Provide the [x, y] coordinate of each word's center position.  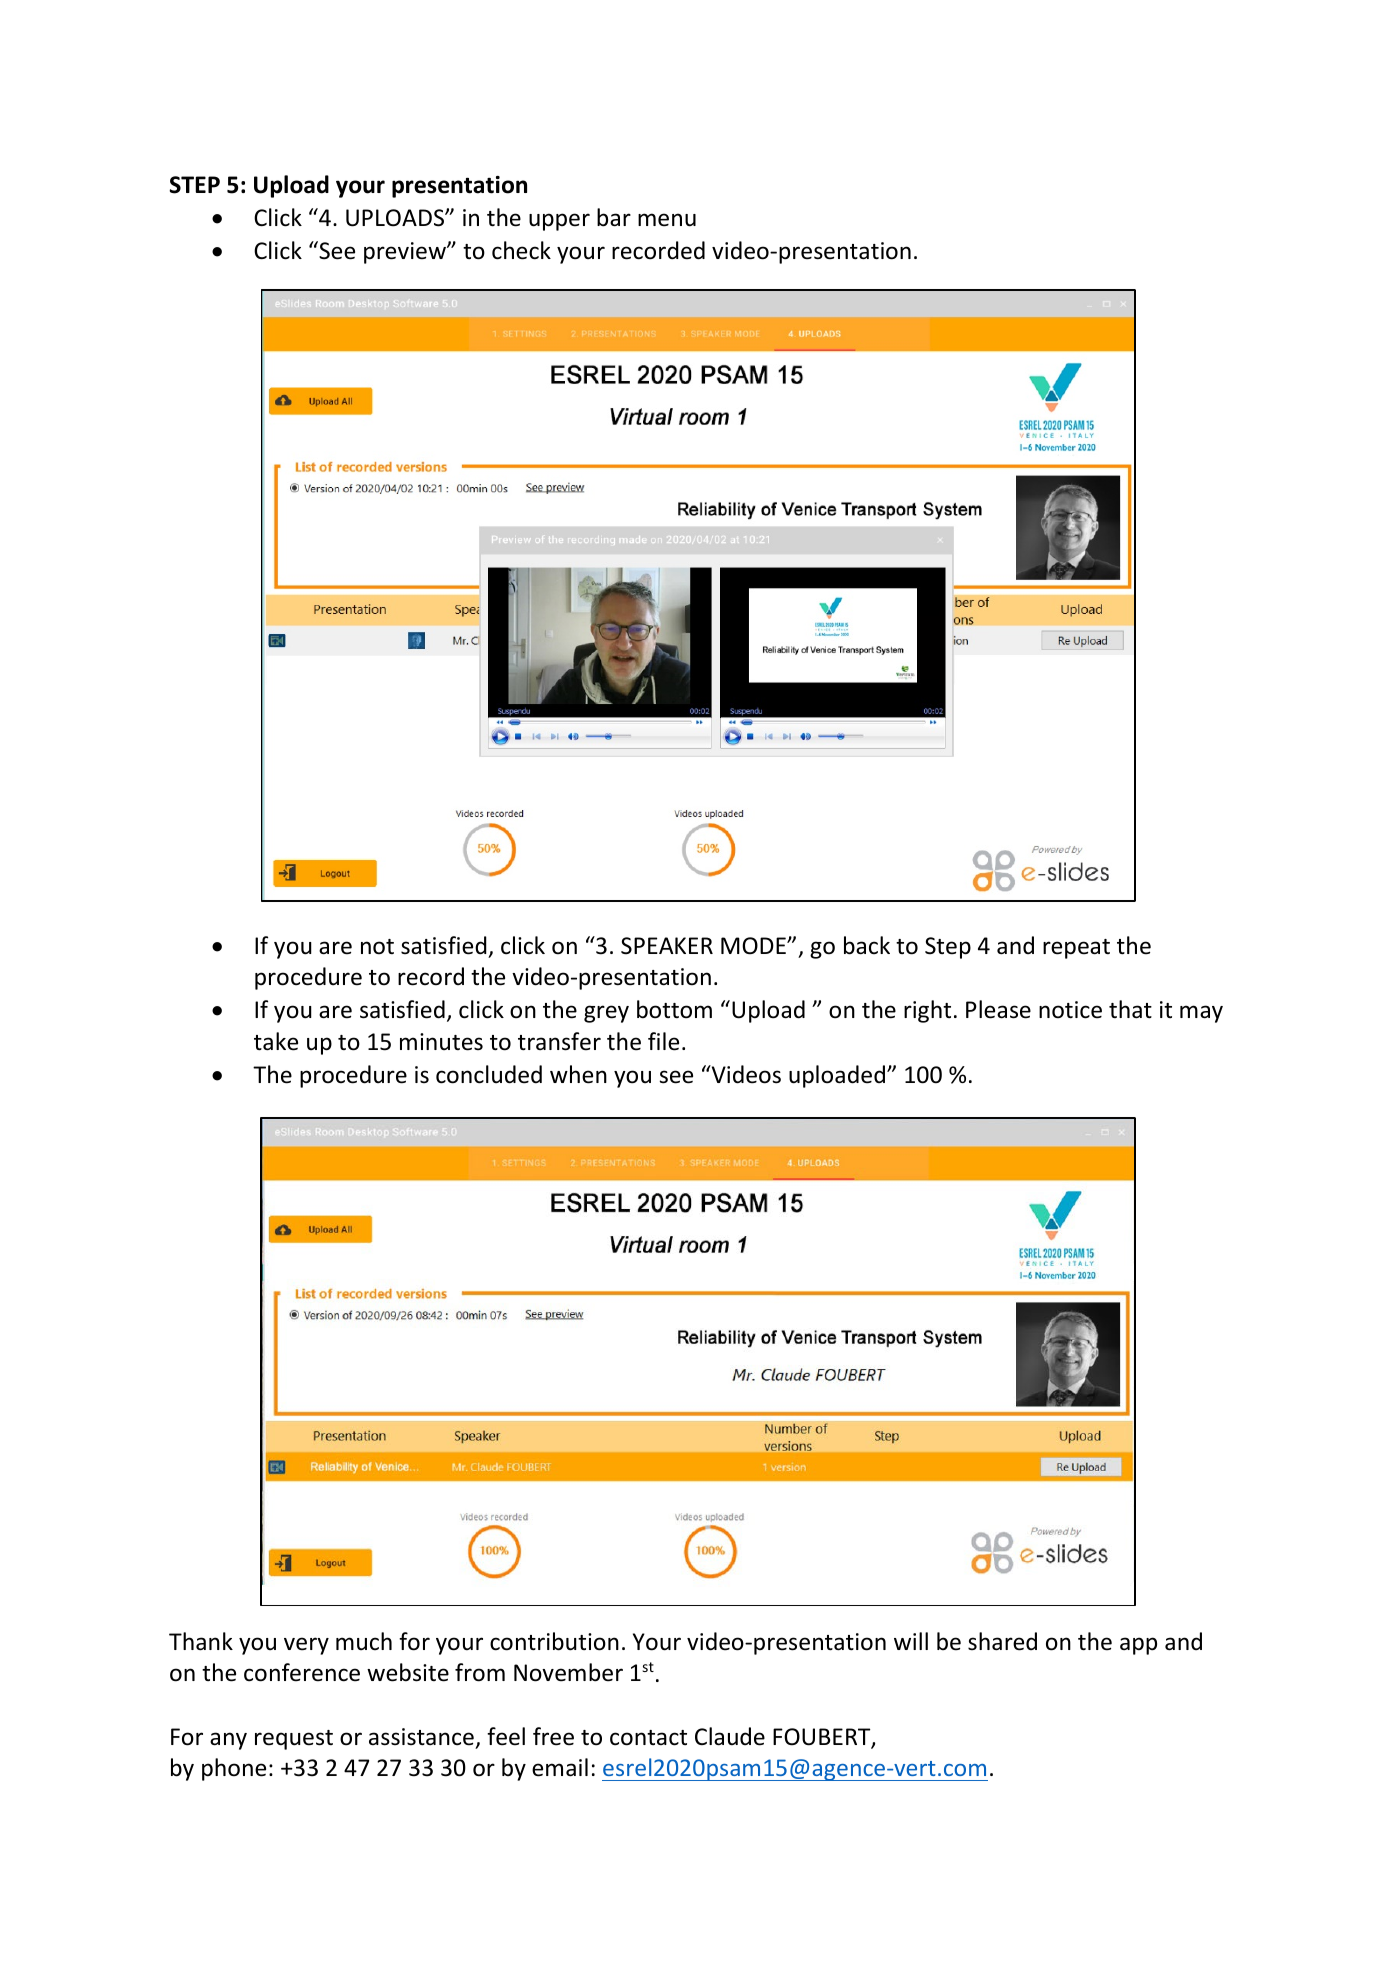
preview [406, 253]
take [276, 1041]
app [1138, 1646]
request [294, 1740]
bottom [674, 1009]
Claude [730, 1736]
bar [614, 217]
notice [1070, 1010]
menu [667, 220]
